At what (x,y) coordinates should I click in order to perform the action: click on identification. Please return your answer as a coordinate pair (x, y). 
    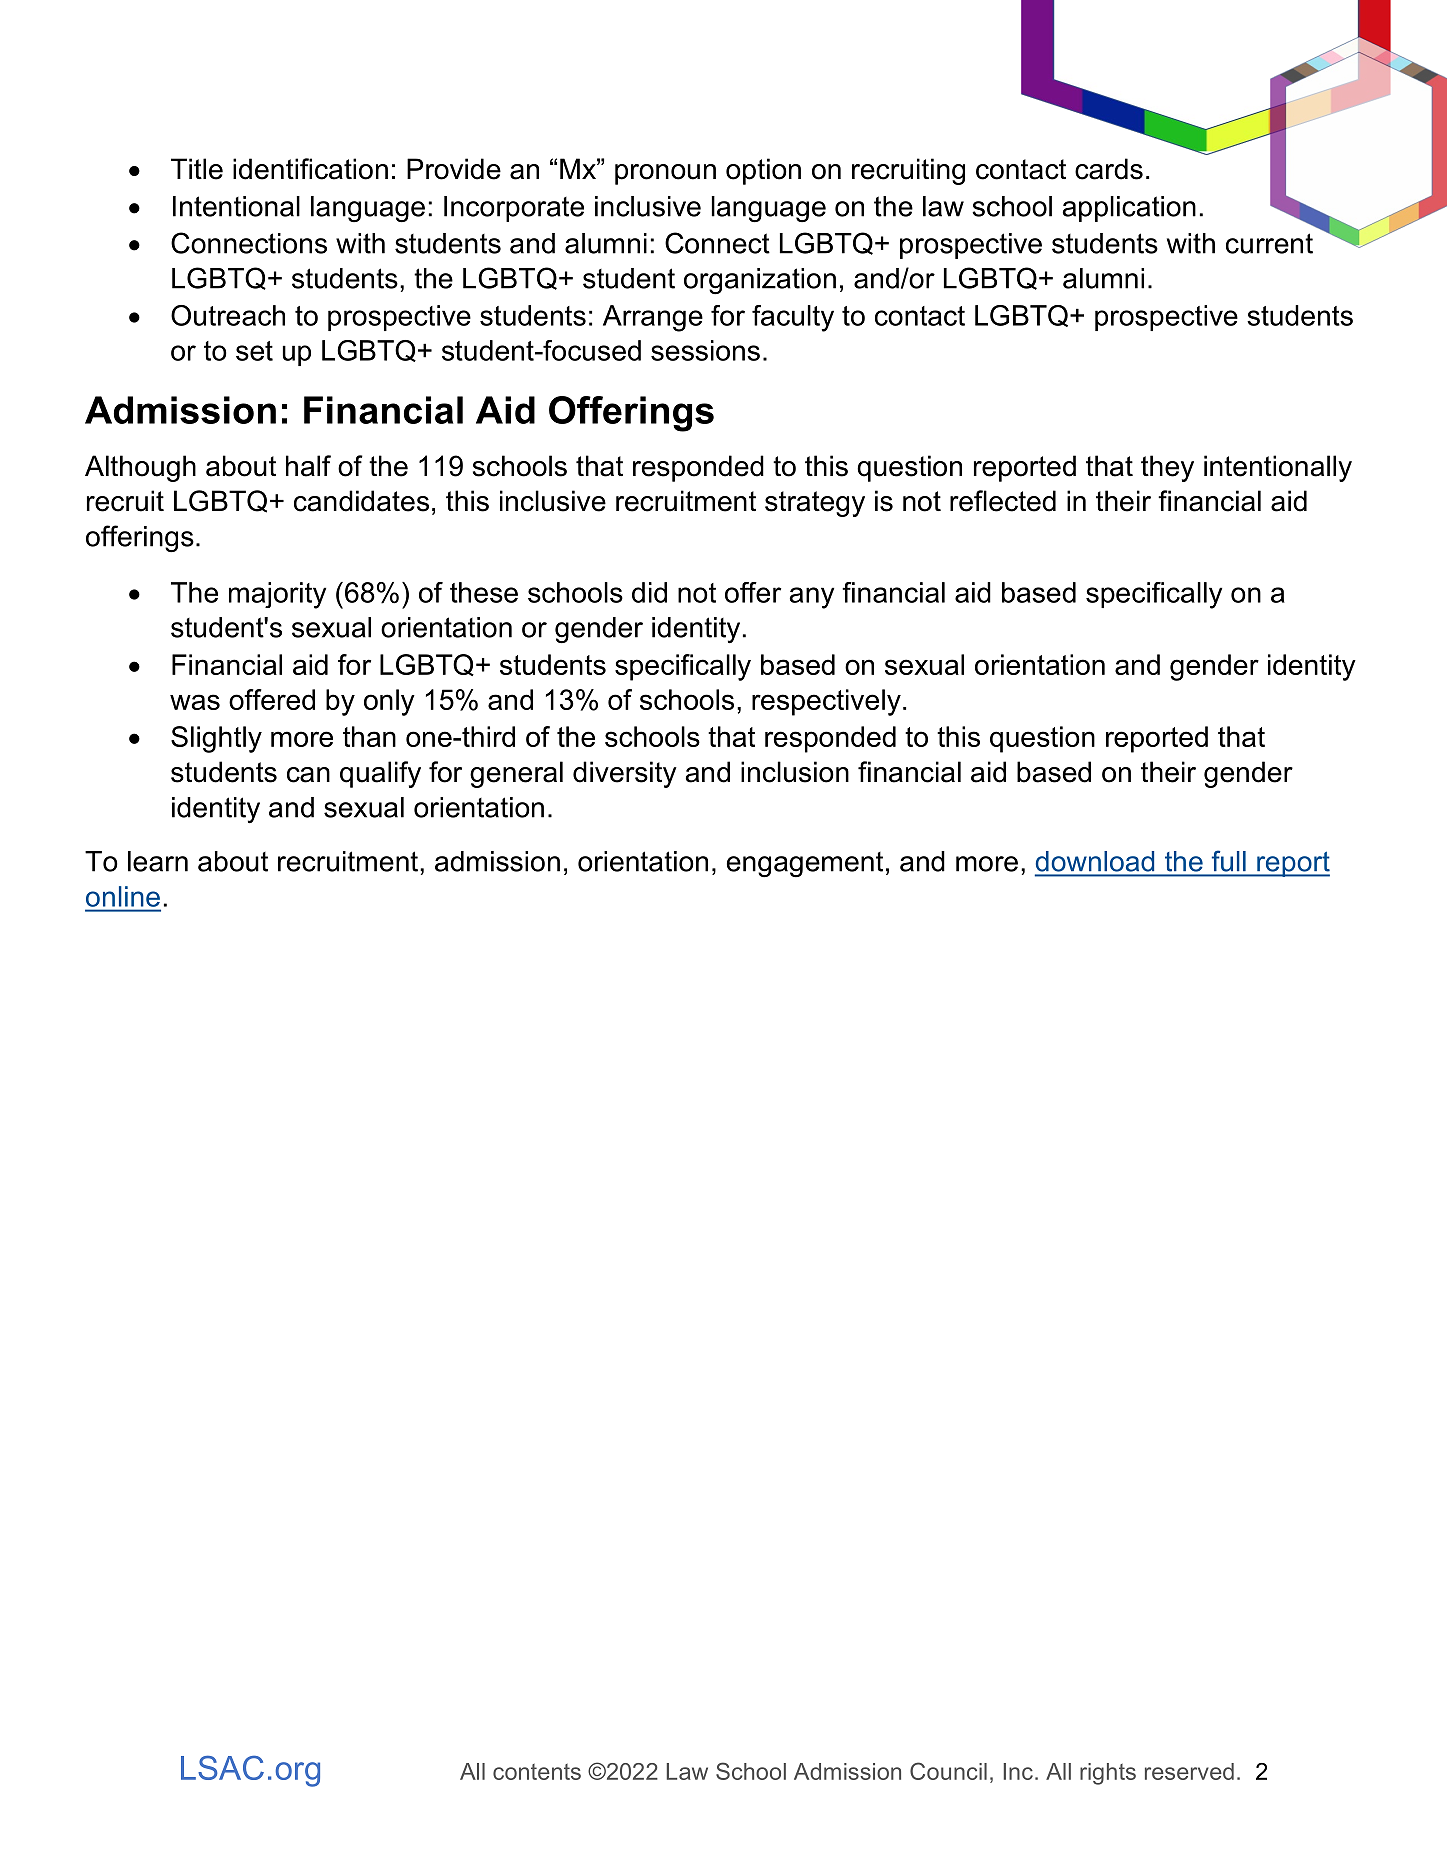
    Looking at the image, I should click on (310, 169).
